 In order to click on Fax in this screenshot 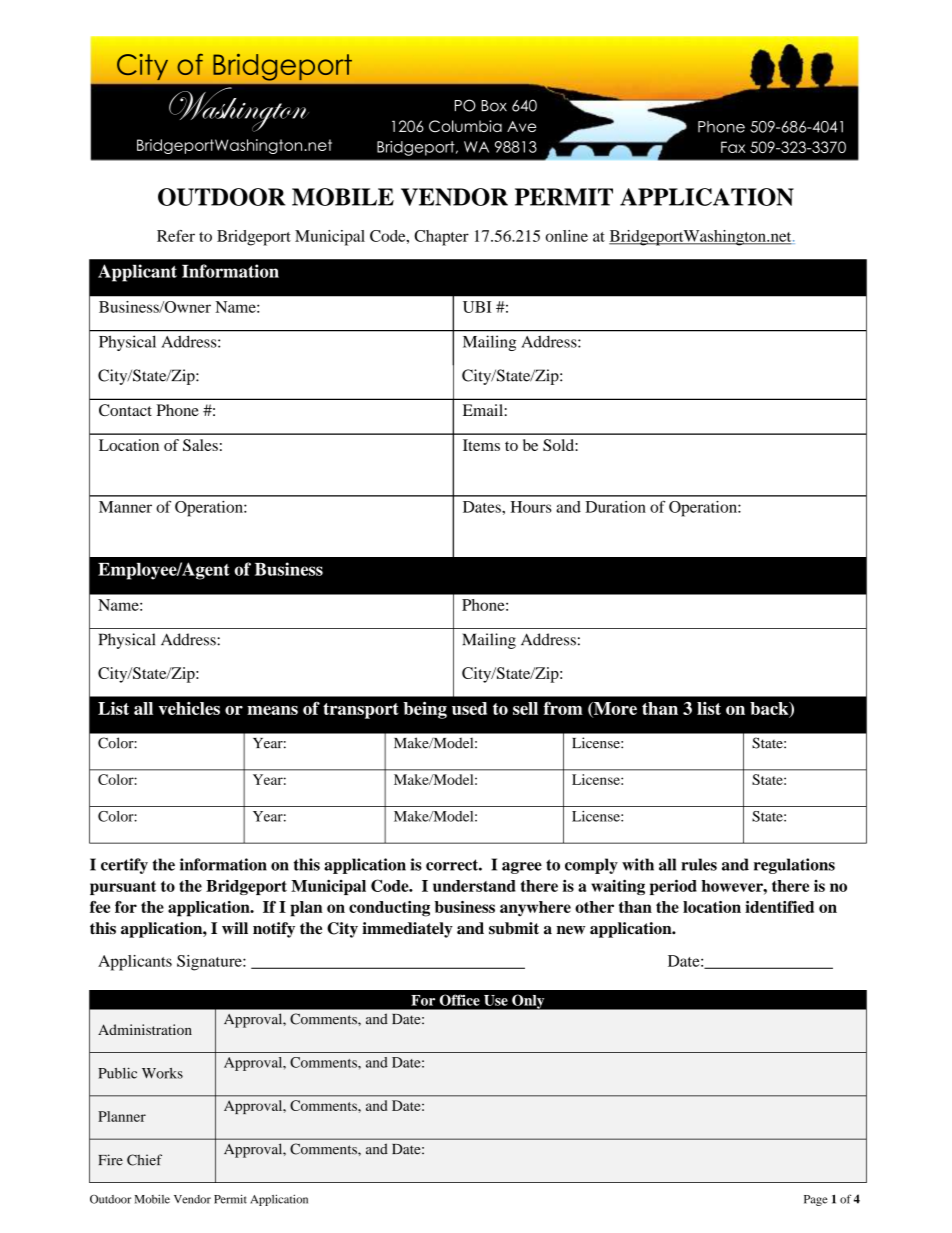, I will do `click(733, 147)`.
